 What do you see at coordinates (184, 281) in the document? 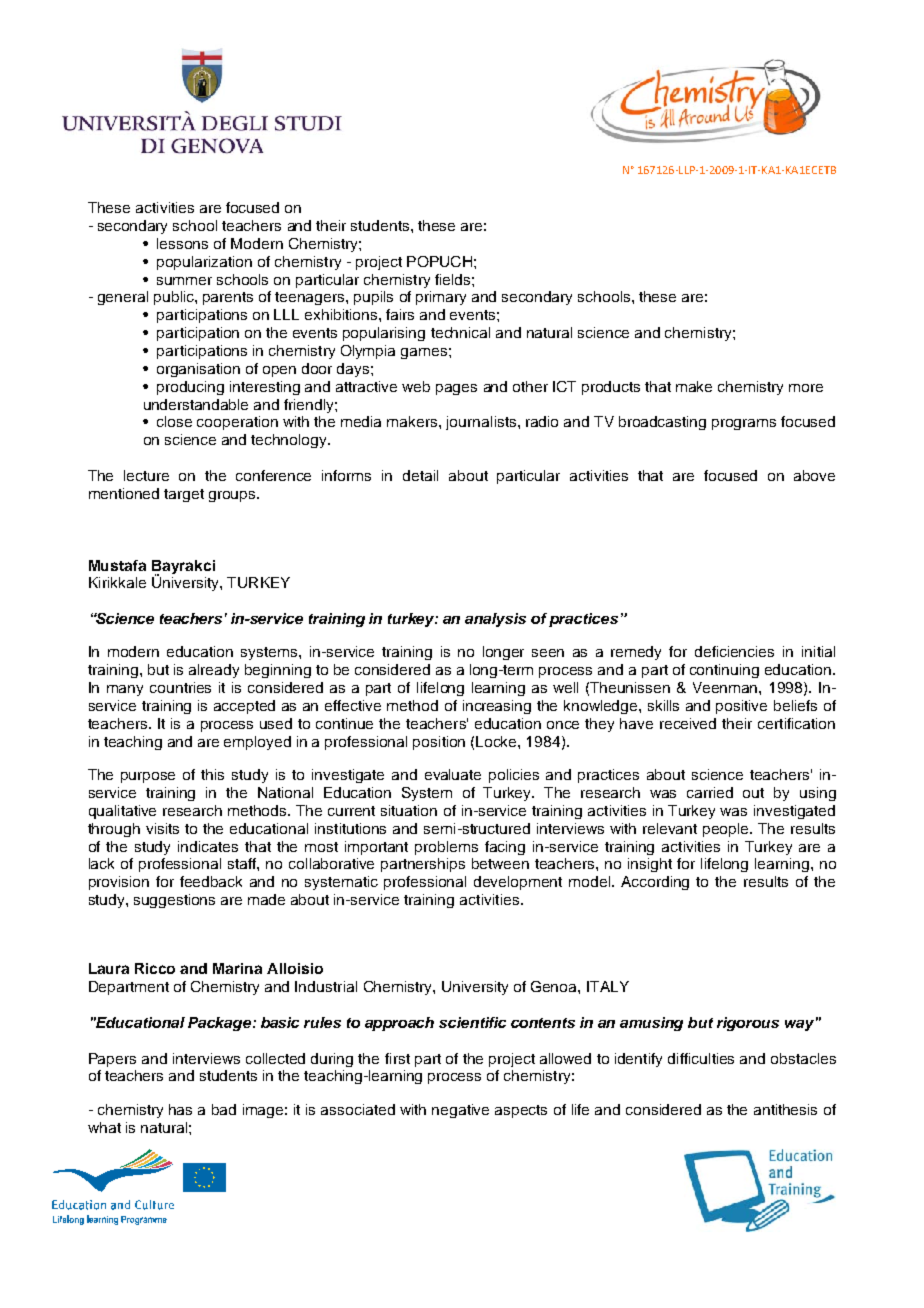
I see `summer` at bounding box center [184, 281].
